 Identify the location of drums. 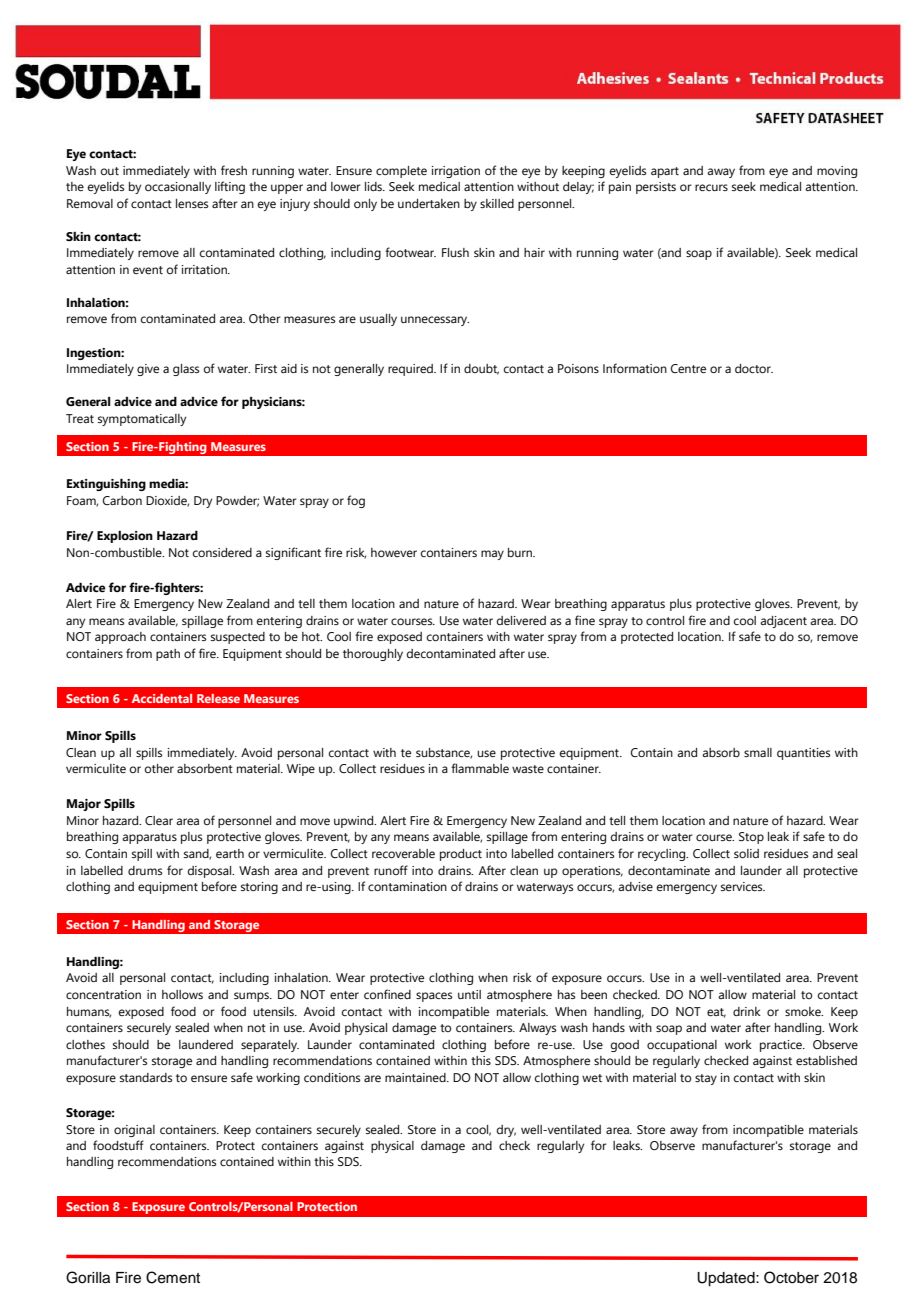
(145, 870).
